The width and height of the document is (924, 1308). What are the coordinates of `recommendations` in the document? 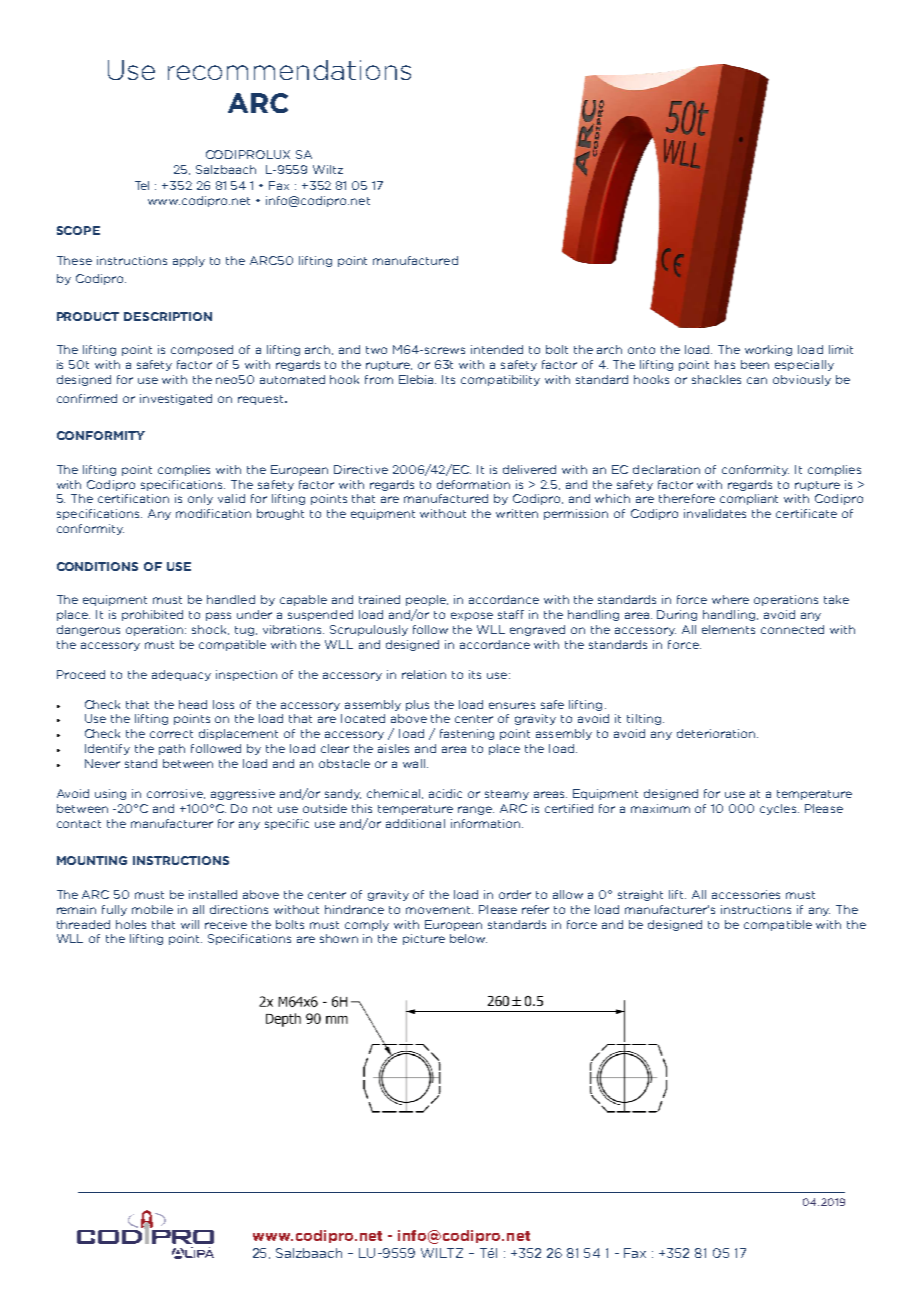 It's located at (289, 70).
